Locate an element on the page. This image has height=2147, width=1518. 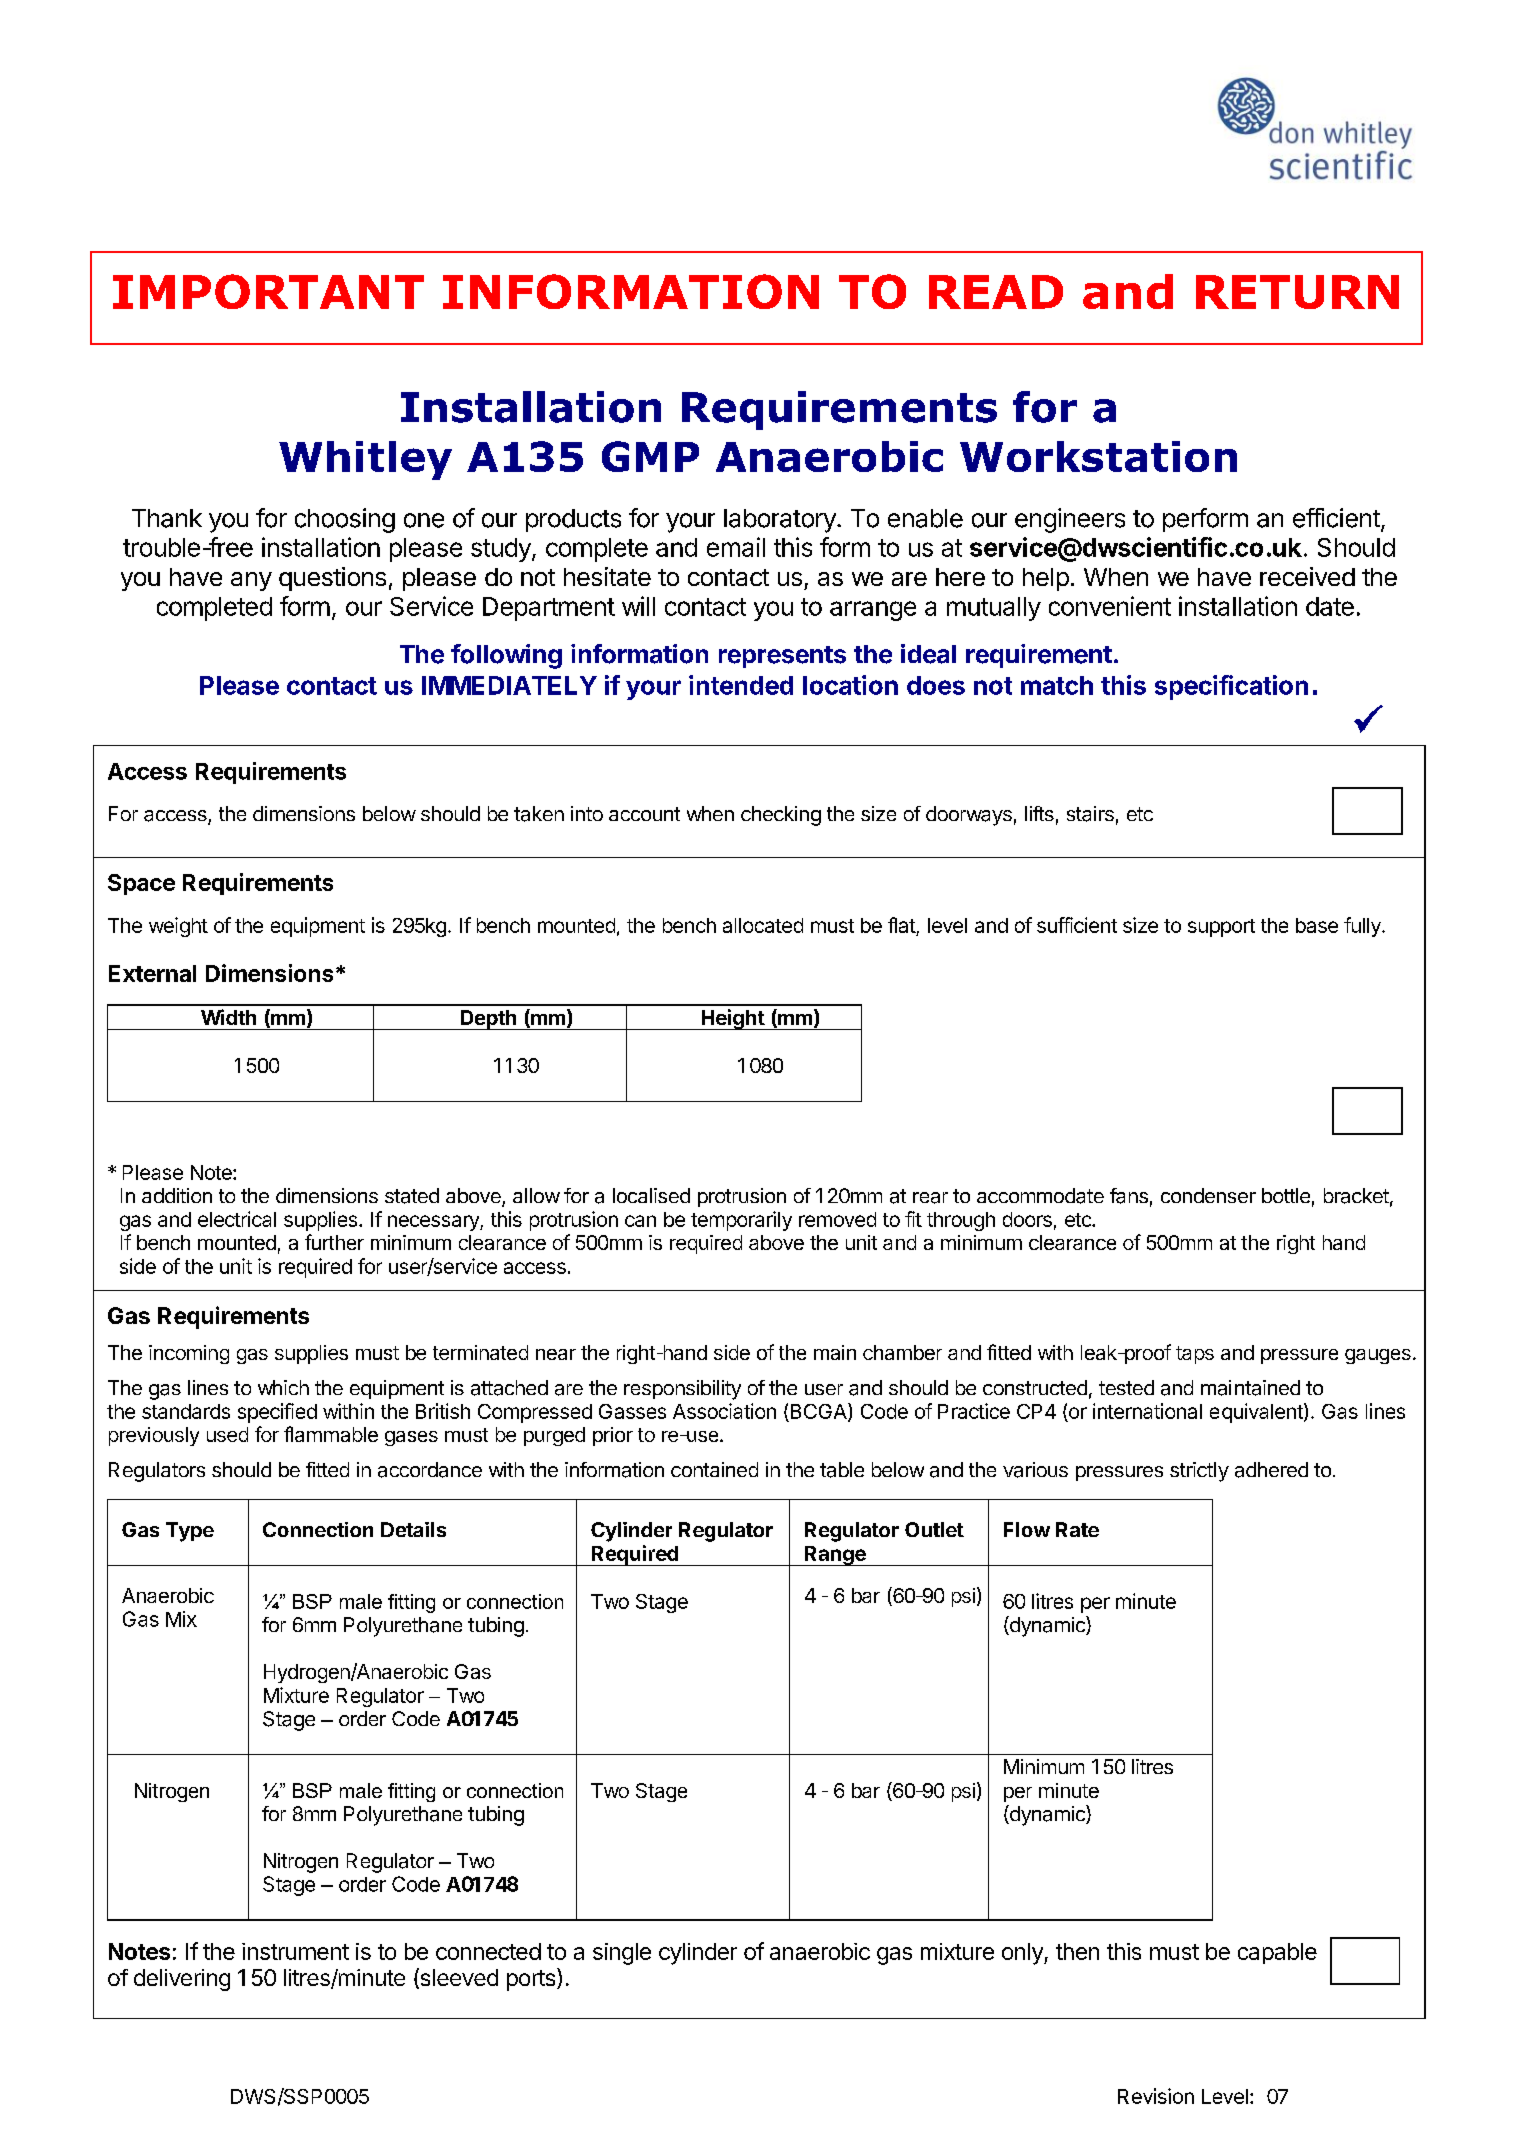
intended is located at coordinates (741, 685).
